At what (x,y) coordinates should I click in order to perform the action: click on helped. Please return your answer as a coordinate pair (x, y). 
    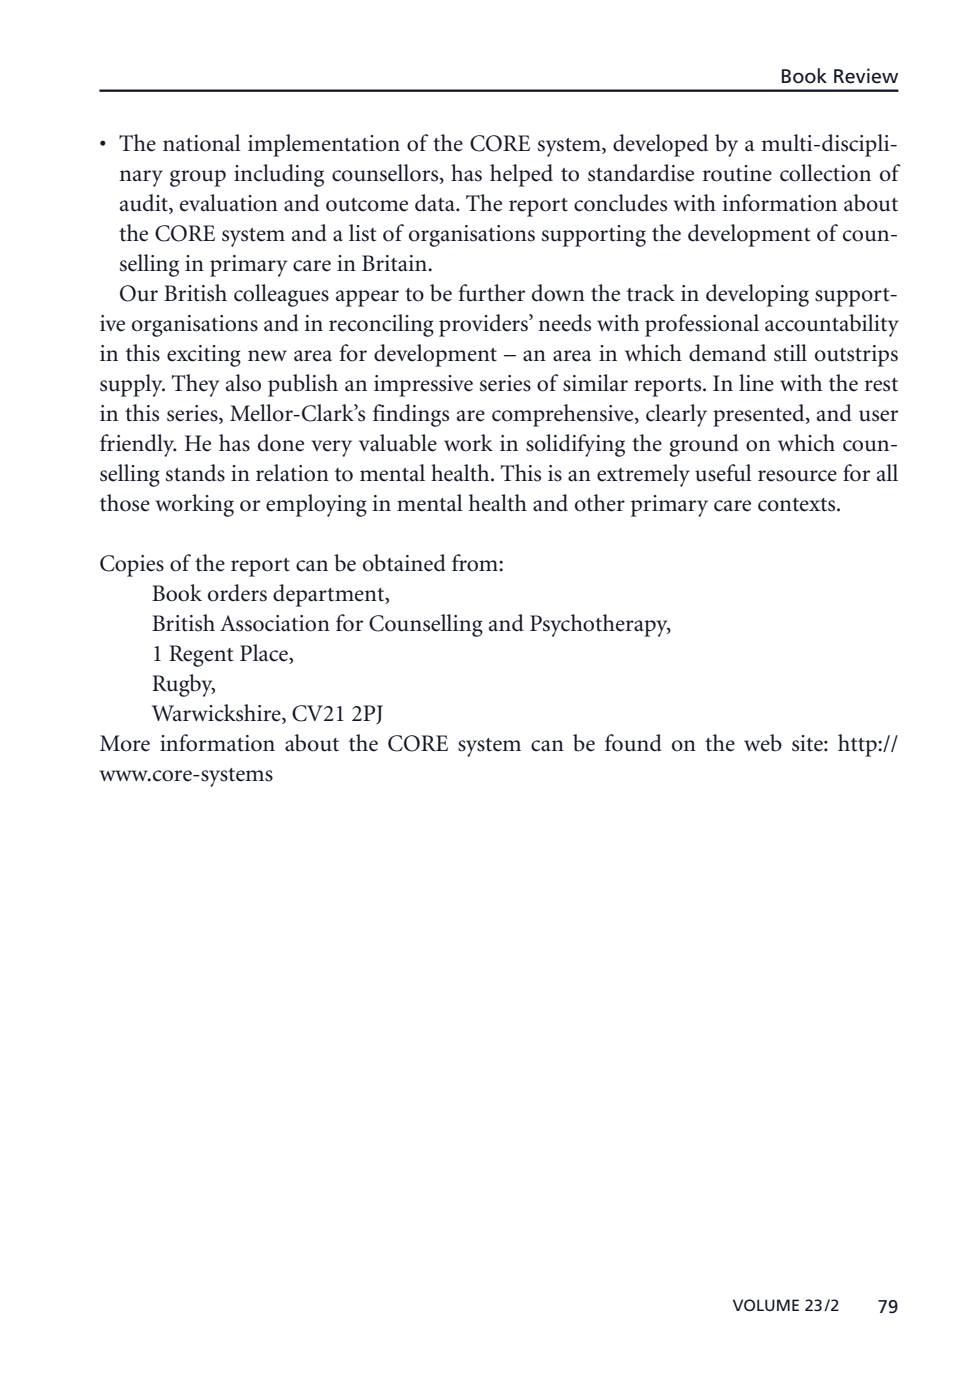
    Looking at the image, I should click on (521, 175).
